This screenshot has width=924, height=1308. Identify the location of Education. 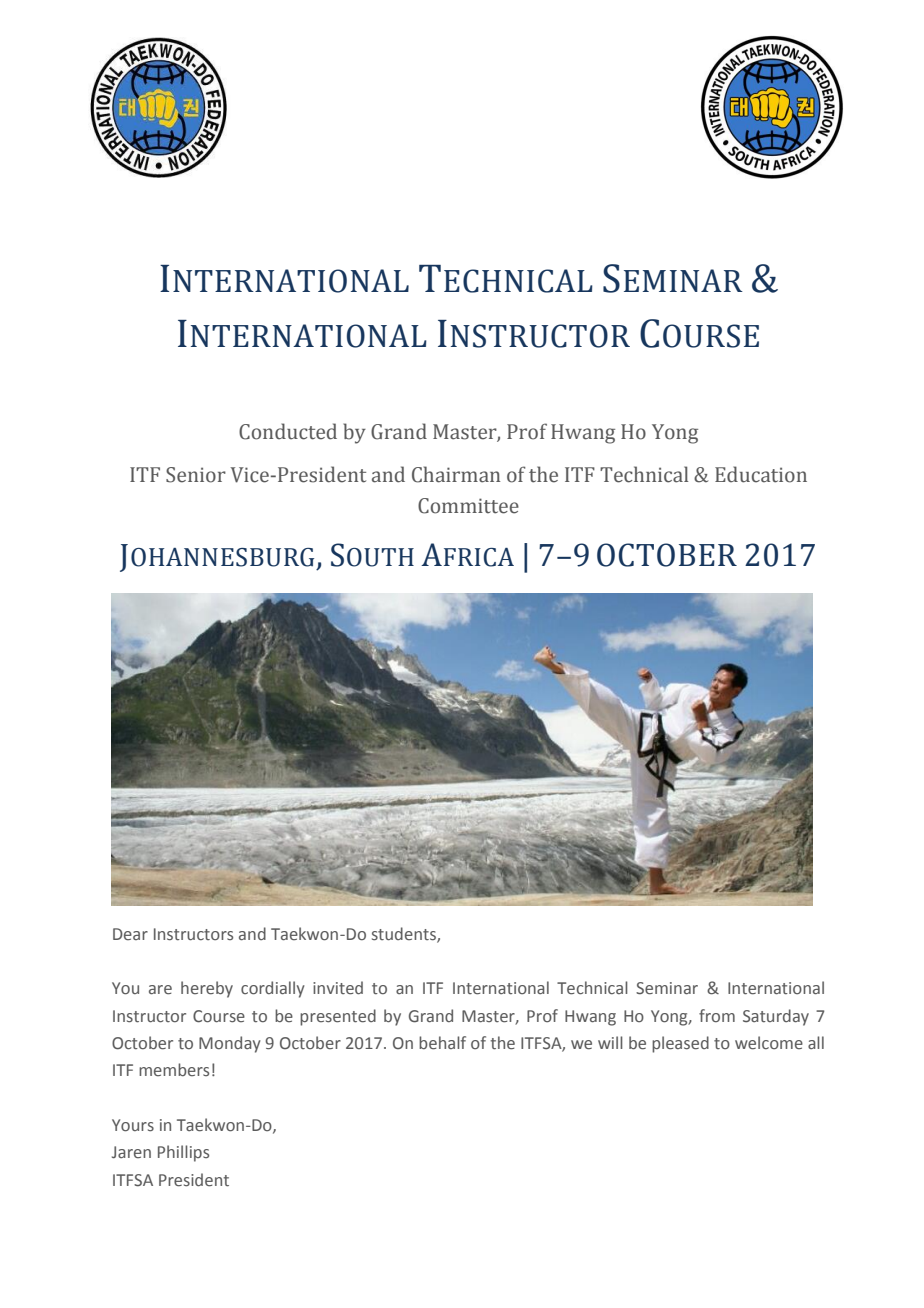
(761, 474).
